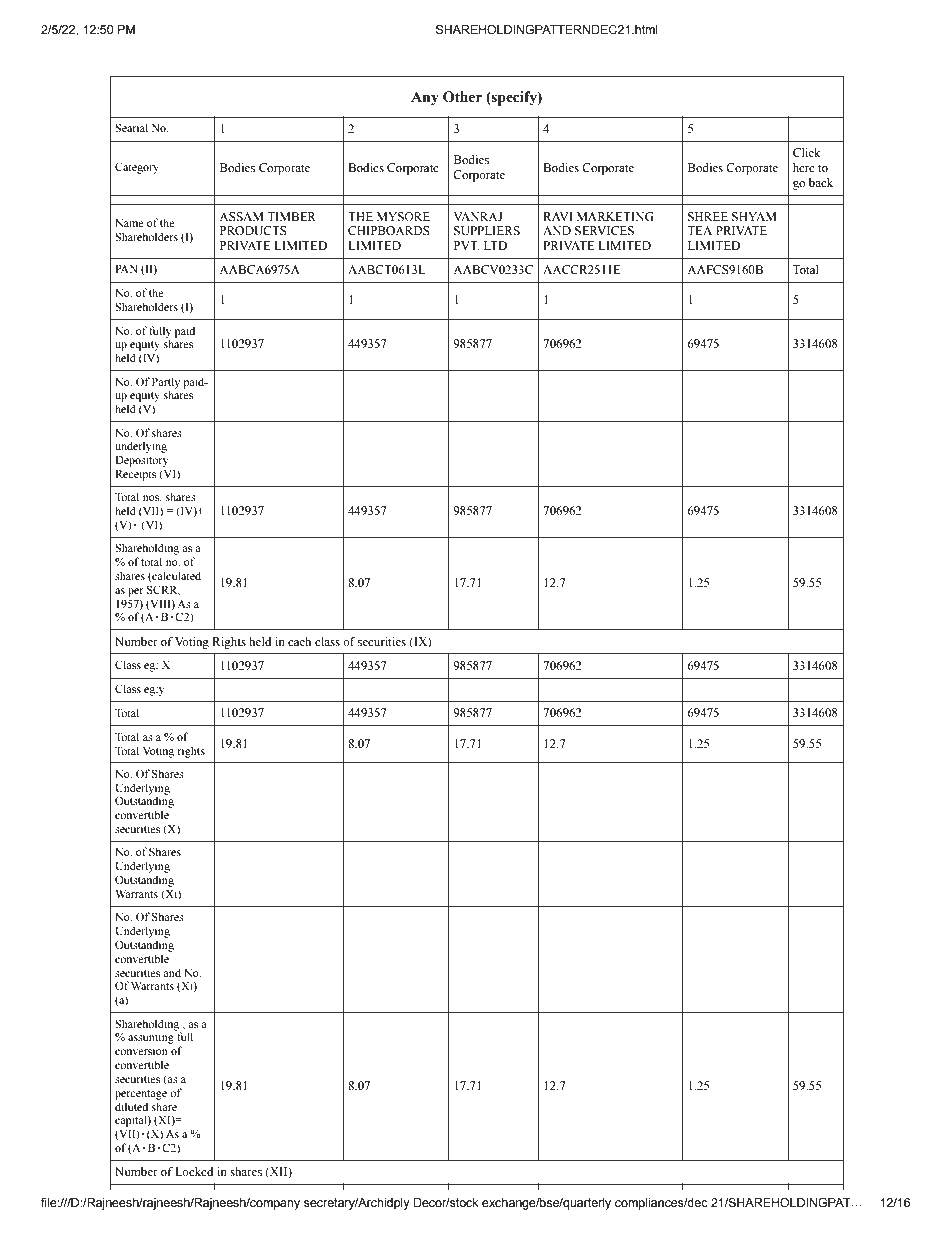 The width and height of the screenshot is (952, 1233). Describe the element at coordinates (152, 498) in the screenshot. I see `nos` at that location.
